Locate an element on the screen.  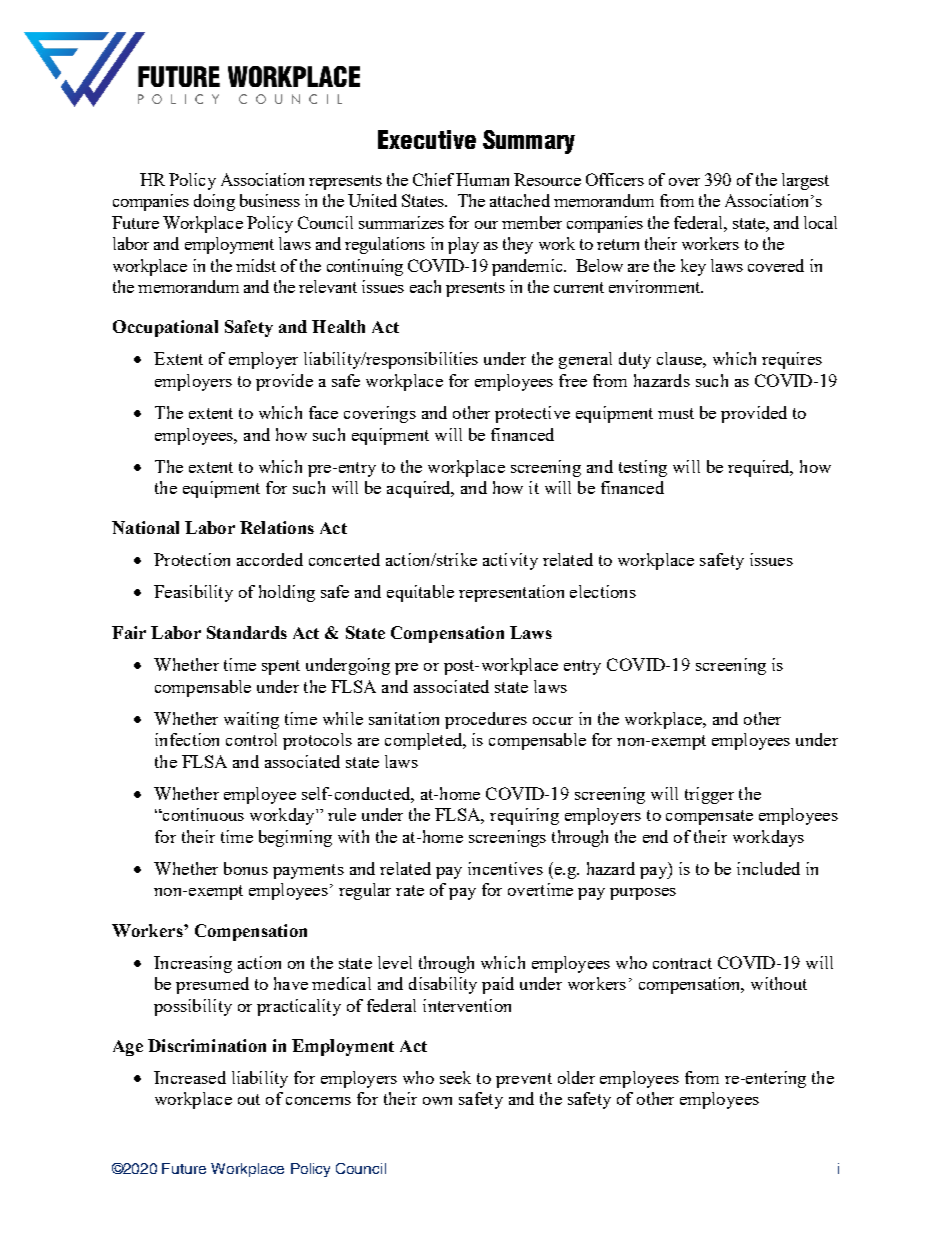
older is located at coordinates (576, 1077).
